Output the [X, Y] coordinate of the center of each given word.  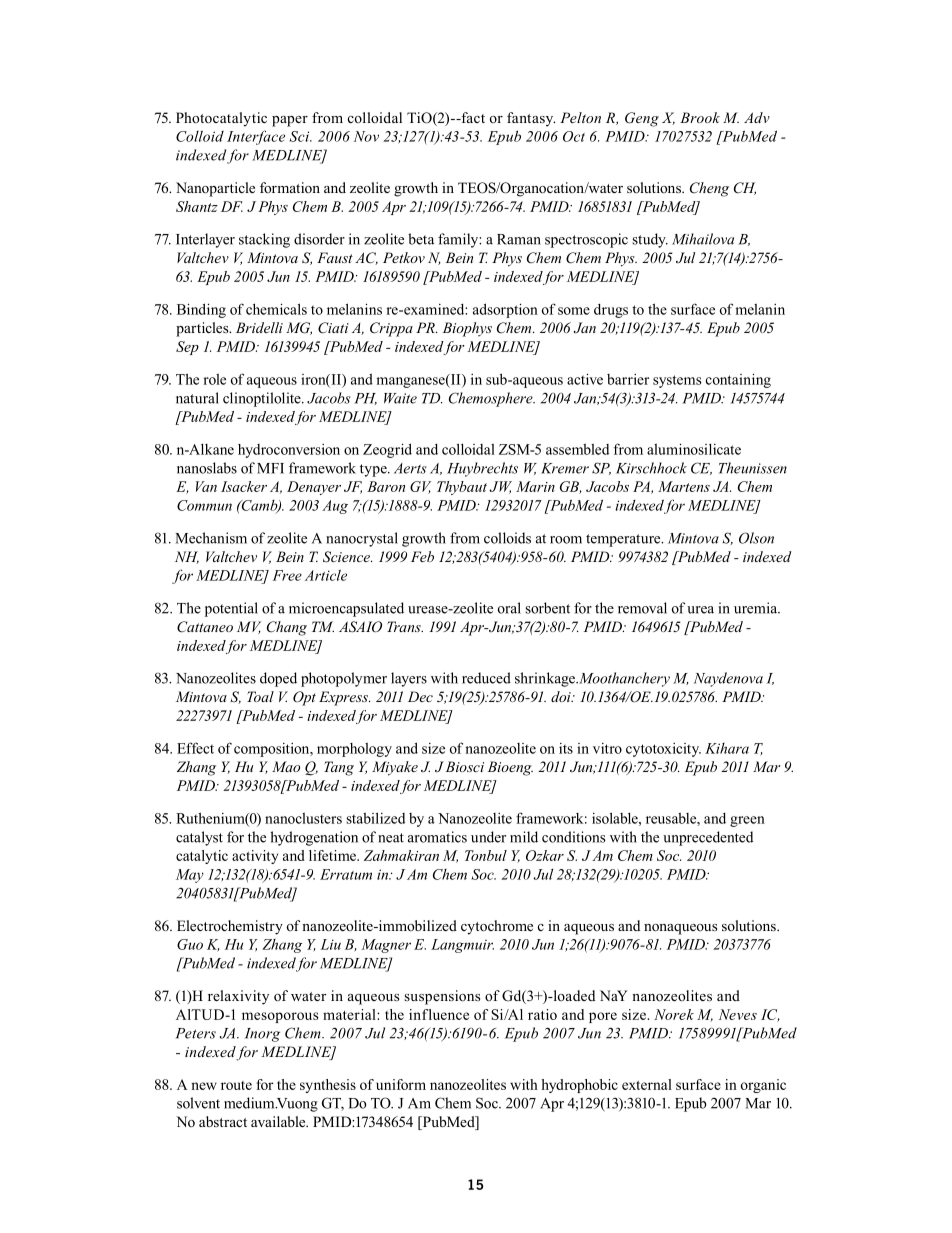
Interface [256, 137]
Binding [201, 310]
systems [677, 381]
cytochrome [497, 927]
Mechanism [211, 538]
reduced [486, 678]
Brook [700, 117]
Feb [422, 556]
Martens [684, 486]
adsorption [505, 310]
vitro [607, 748]
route [236, 1085]
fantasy [531, 119]
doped [278, 679]
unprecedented [708, 838]
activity [255, 857]
